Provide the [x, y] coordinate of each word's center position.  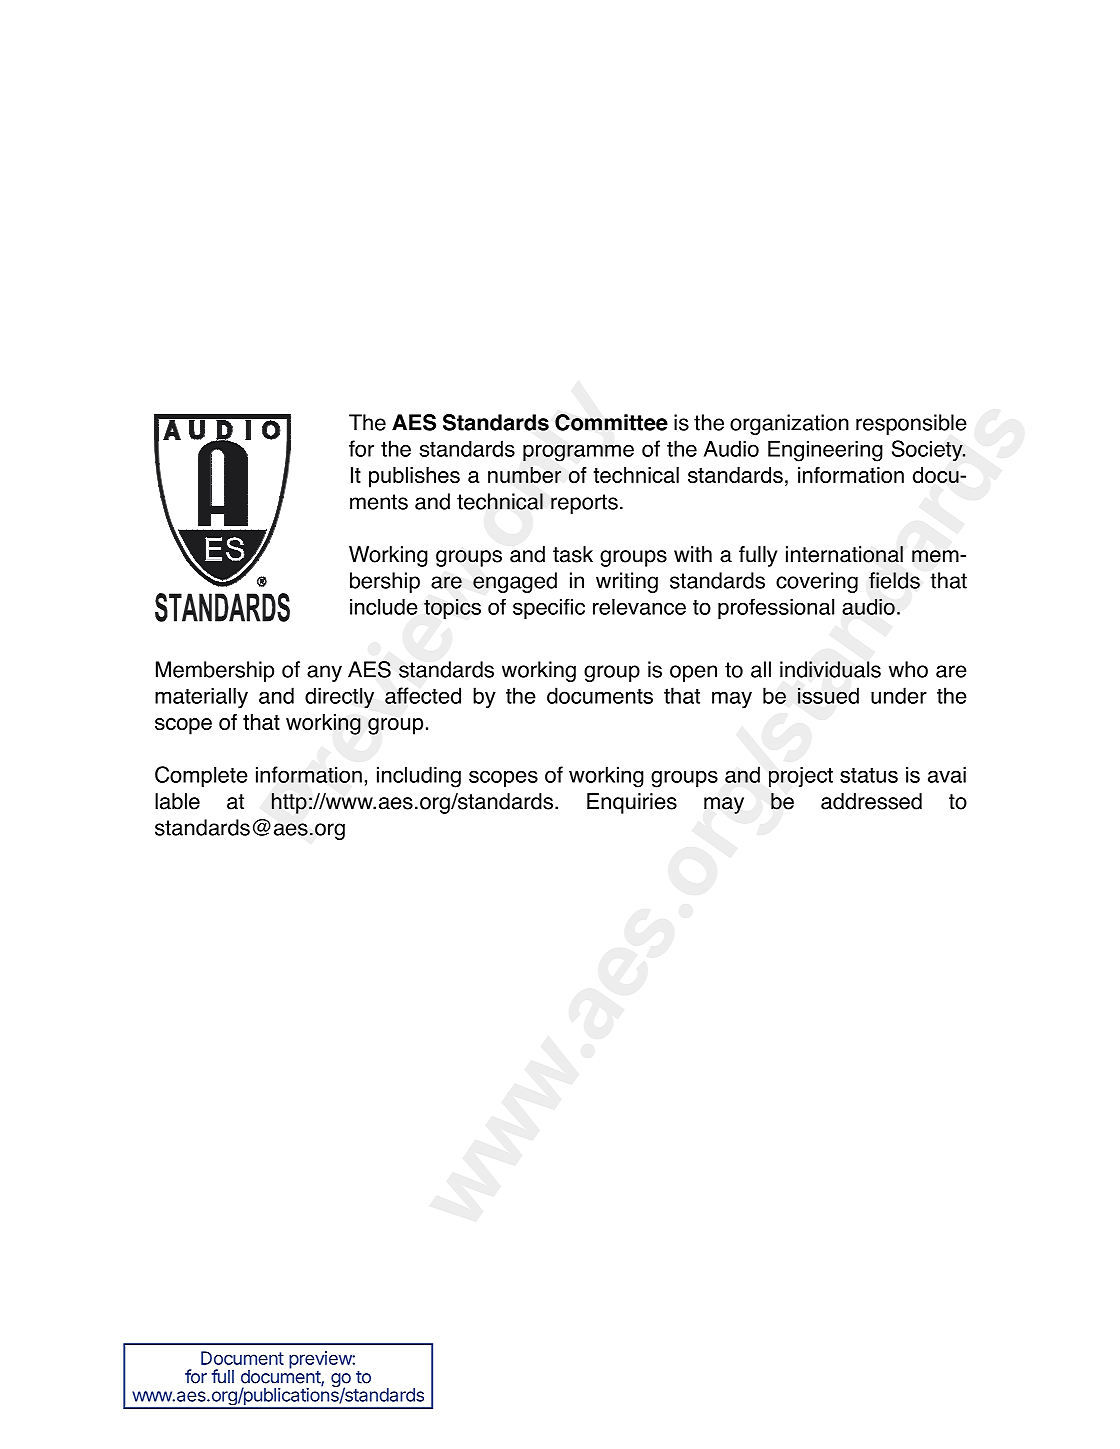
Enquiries [632, 803]
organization [789, 424]
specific [549, 609]
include [384, 607]
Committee [611, 422]
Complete [201, 776]
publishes [414, 477]
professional [776, 609]
